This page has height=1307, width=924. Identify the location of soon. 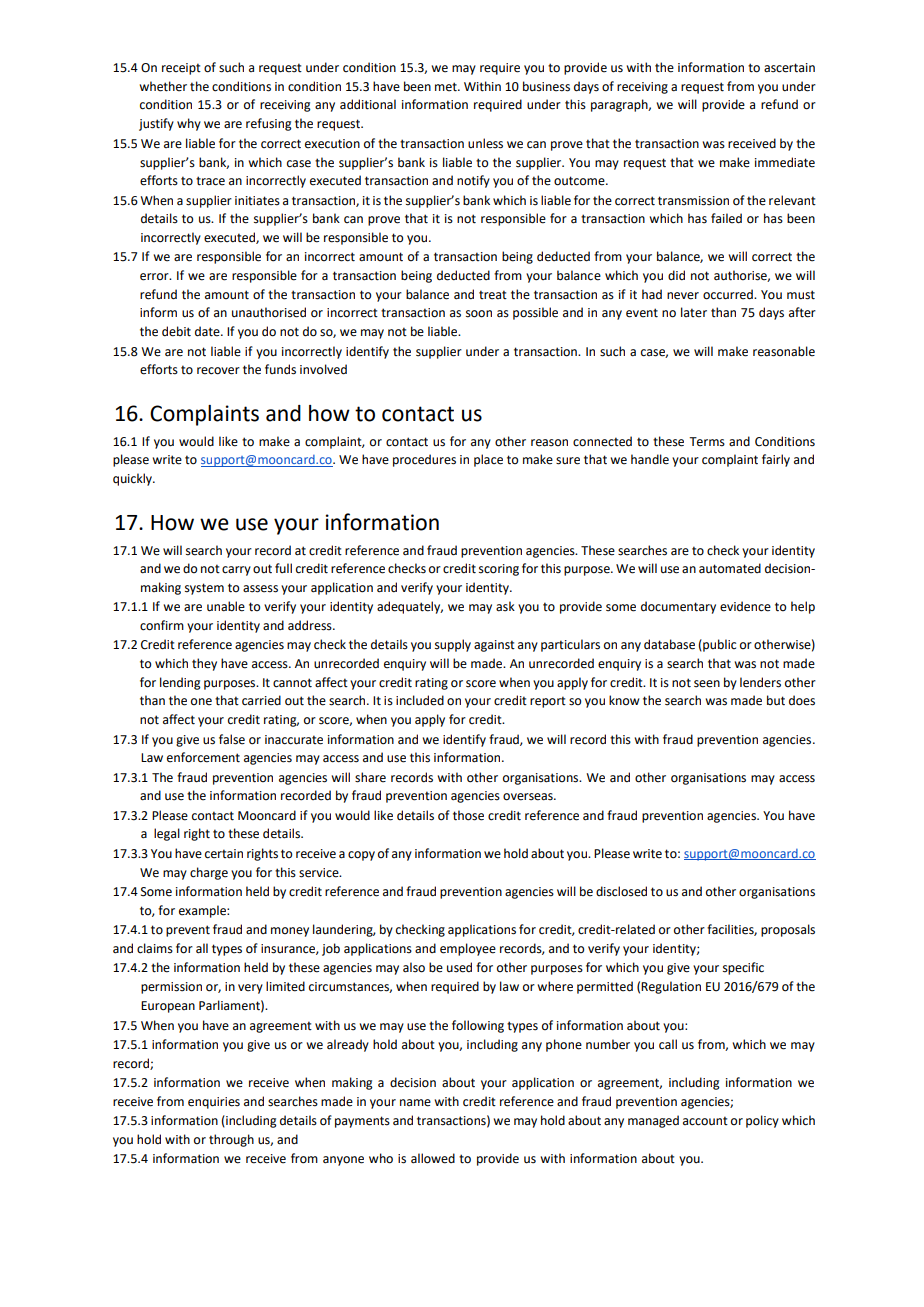
(479, 314).
